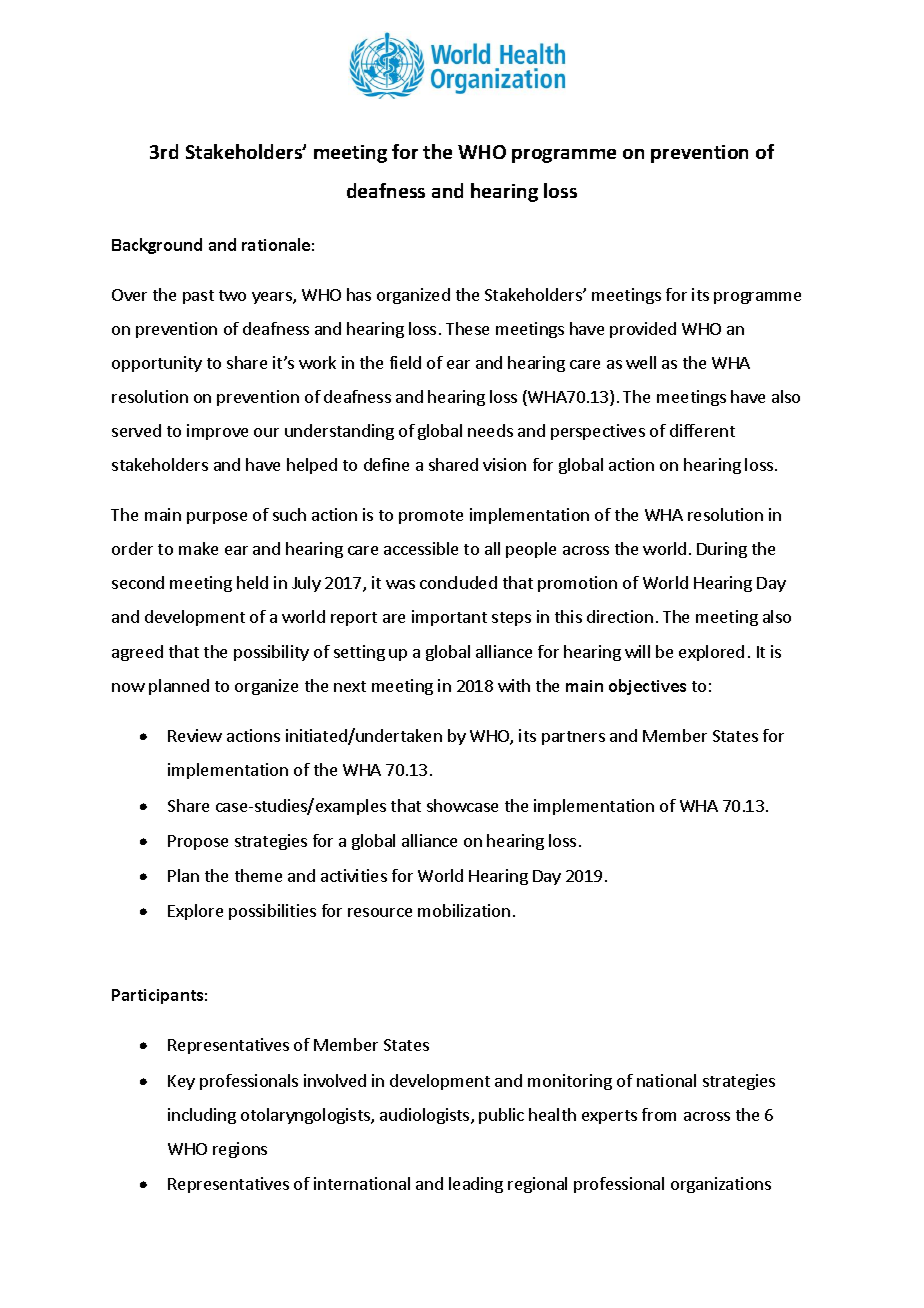 This screenshot has width=924, height=1308. I want to click on regions, so click(240, 1150).
